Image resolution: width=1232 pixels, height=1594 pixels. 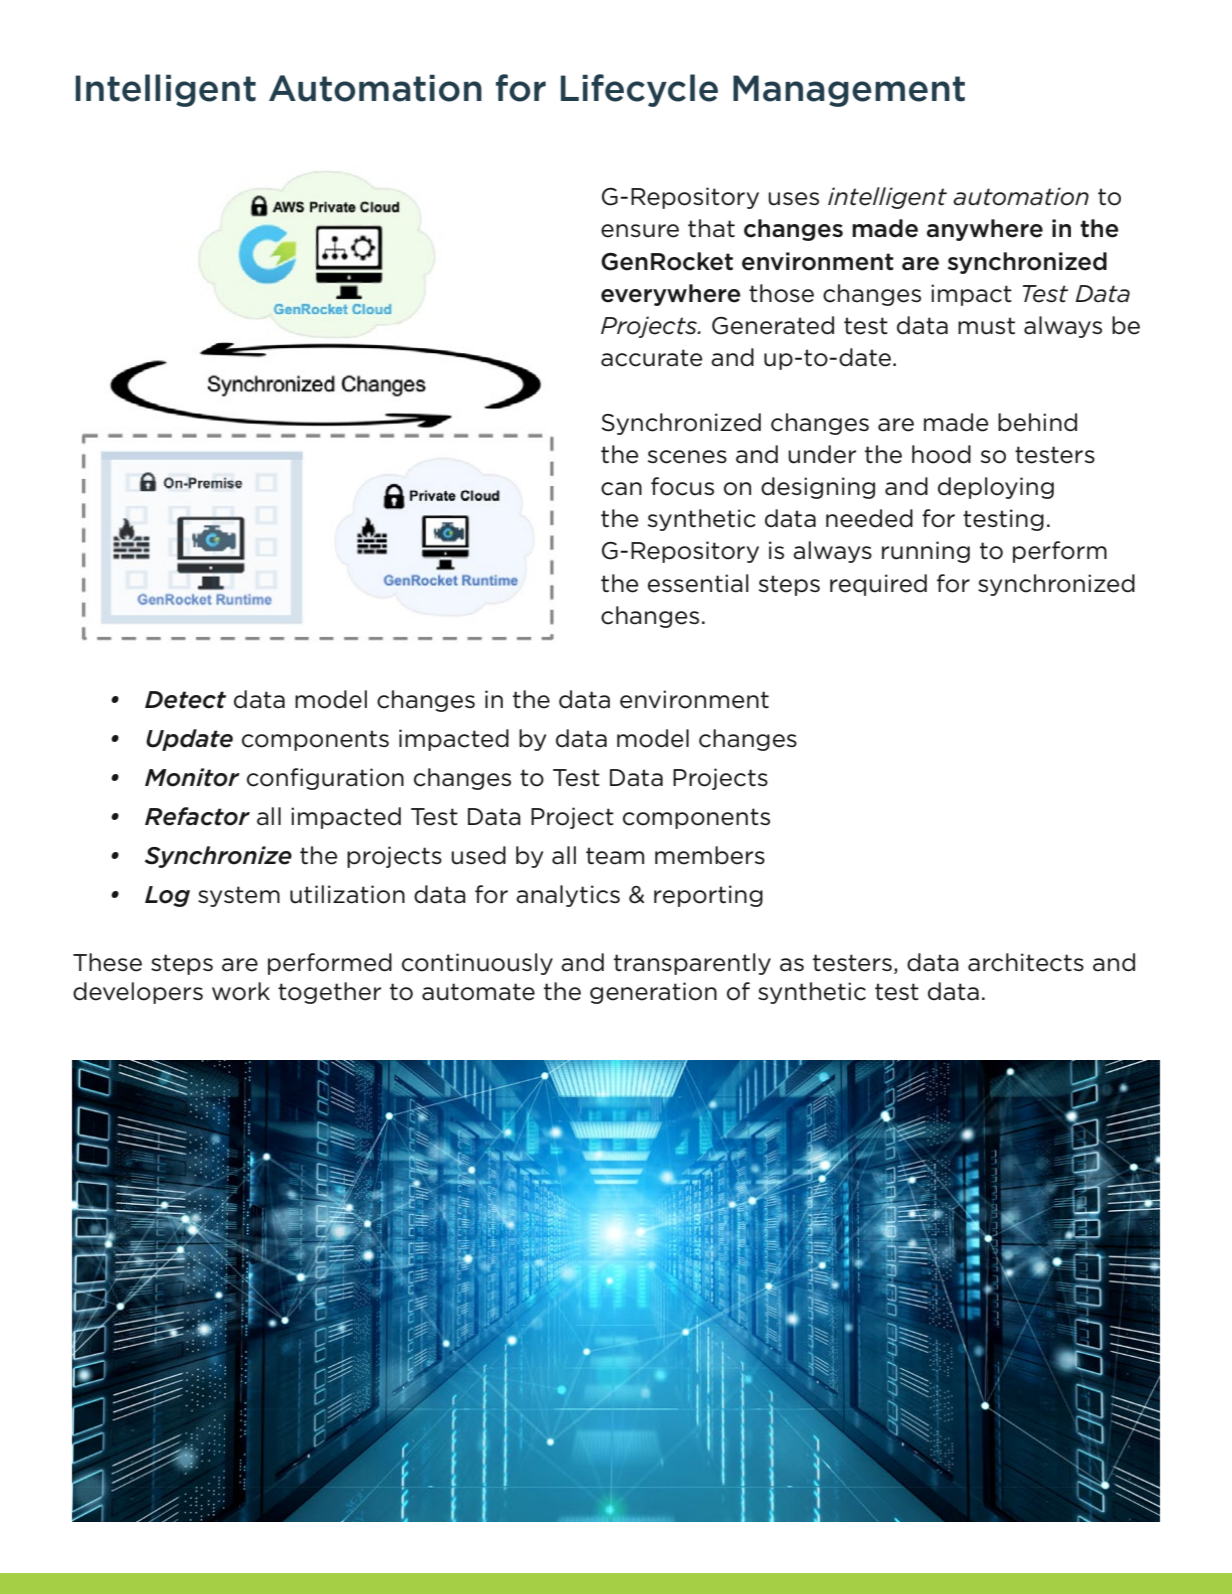 I want to click on Detect, so click(x=185, y=700).
